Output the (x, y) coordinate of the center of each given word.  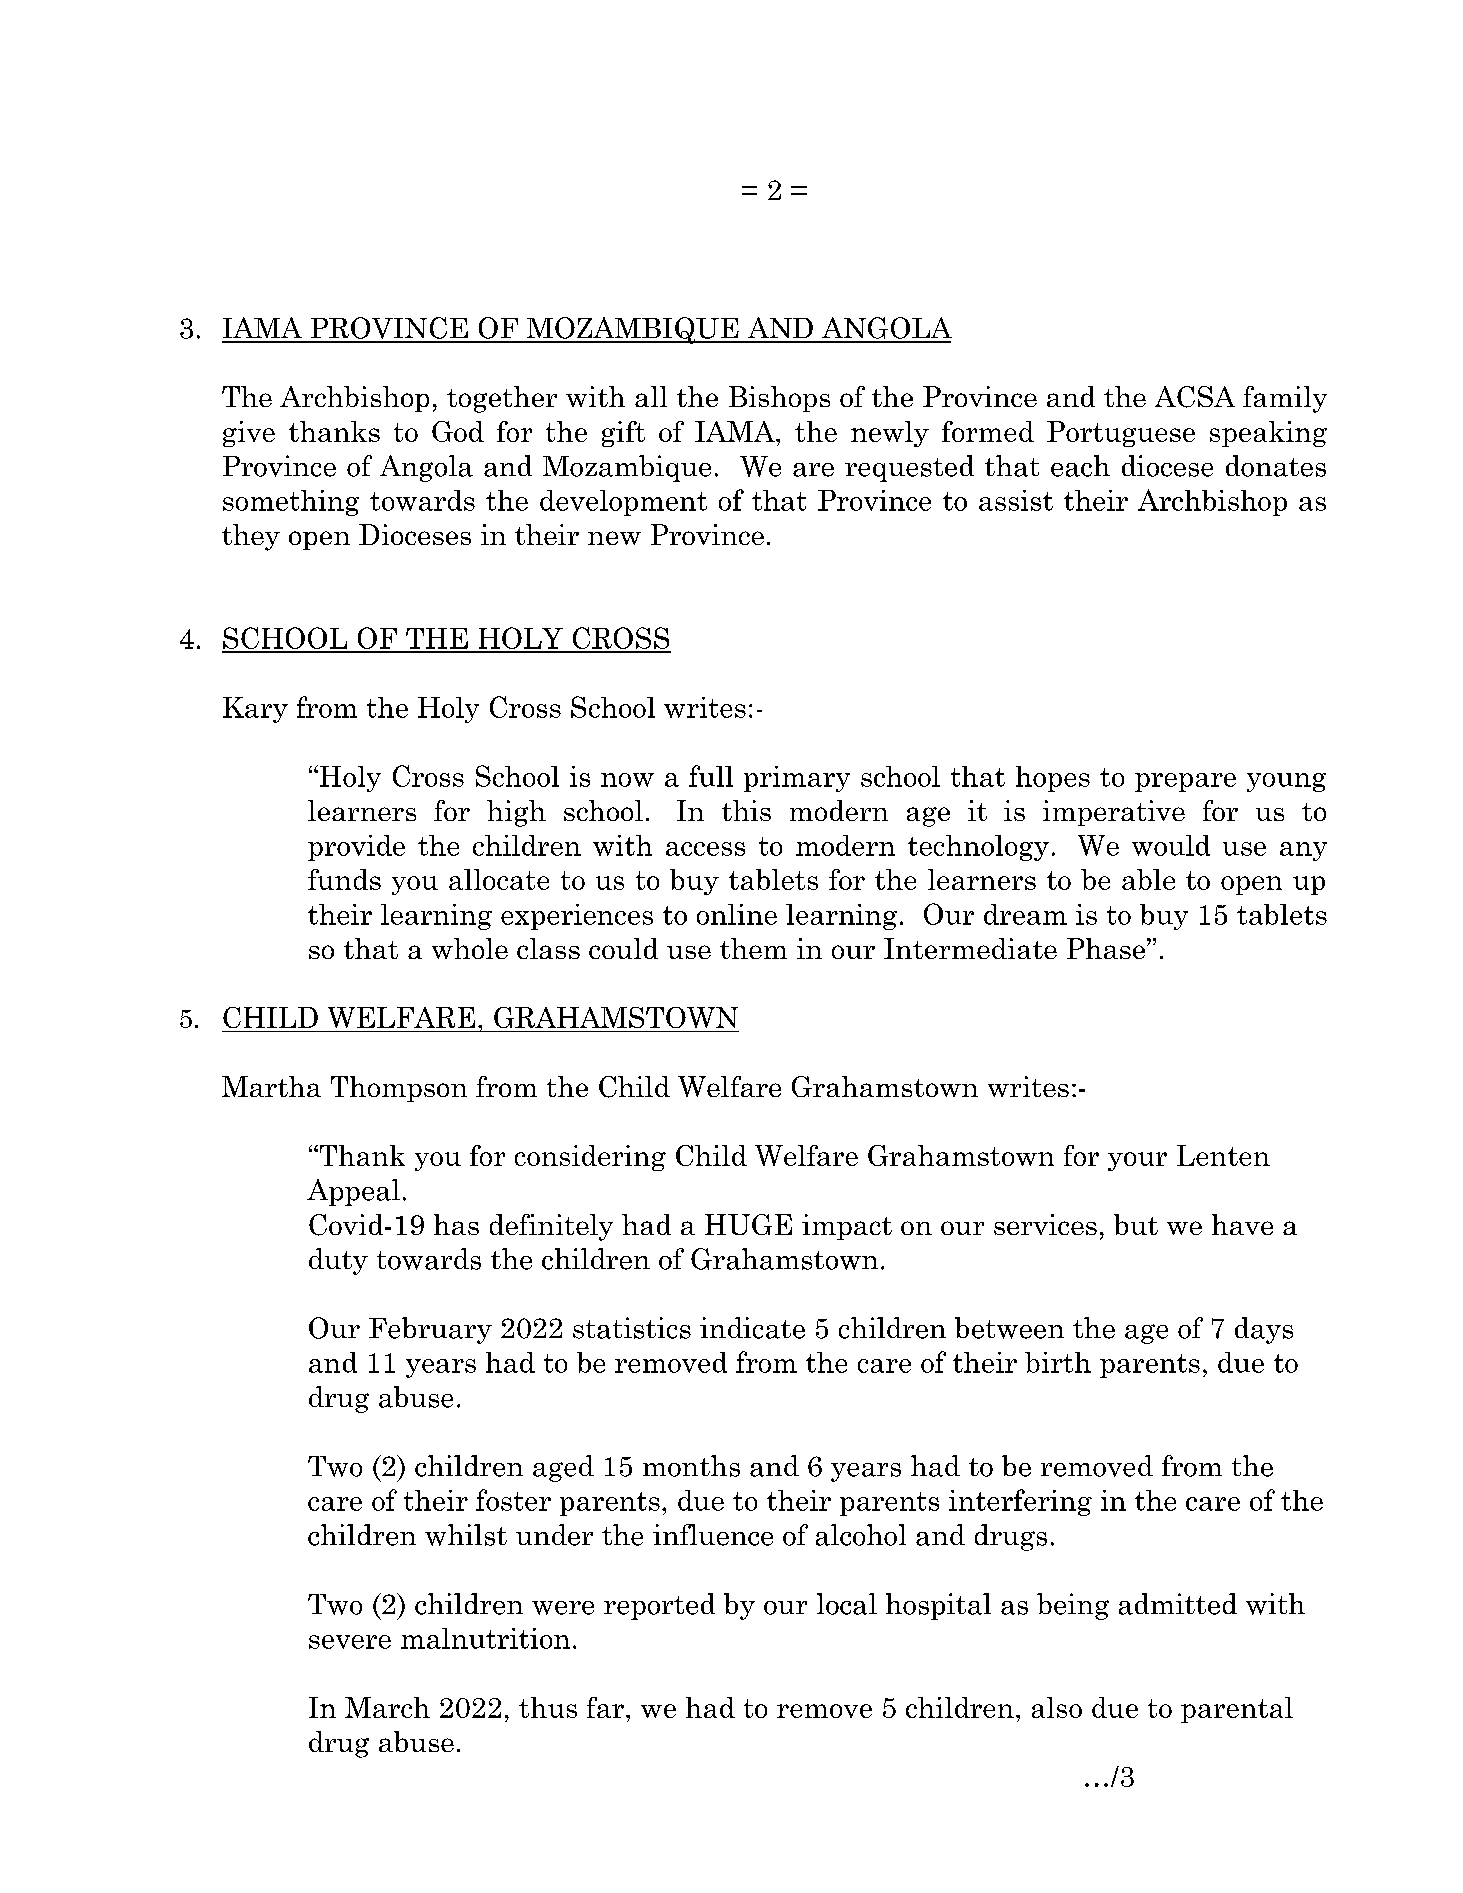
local (847, 1604)
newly (890, 434)
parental (1237, 1710)
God (458, 431)
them (753, 948)
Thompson (399, 1089)
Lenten (1223, 1155)
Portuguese (1121, 434)
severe (350, 1642)
